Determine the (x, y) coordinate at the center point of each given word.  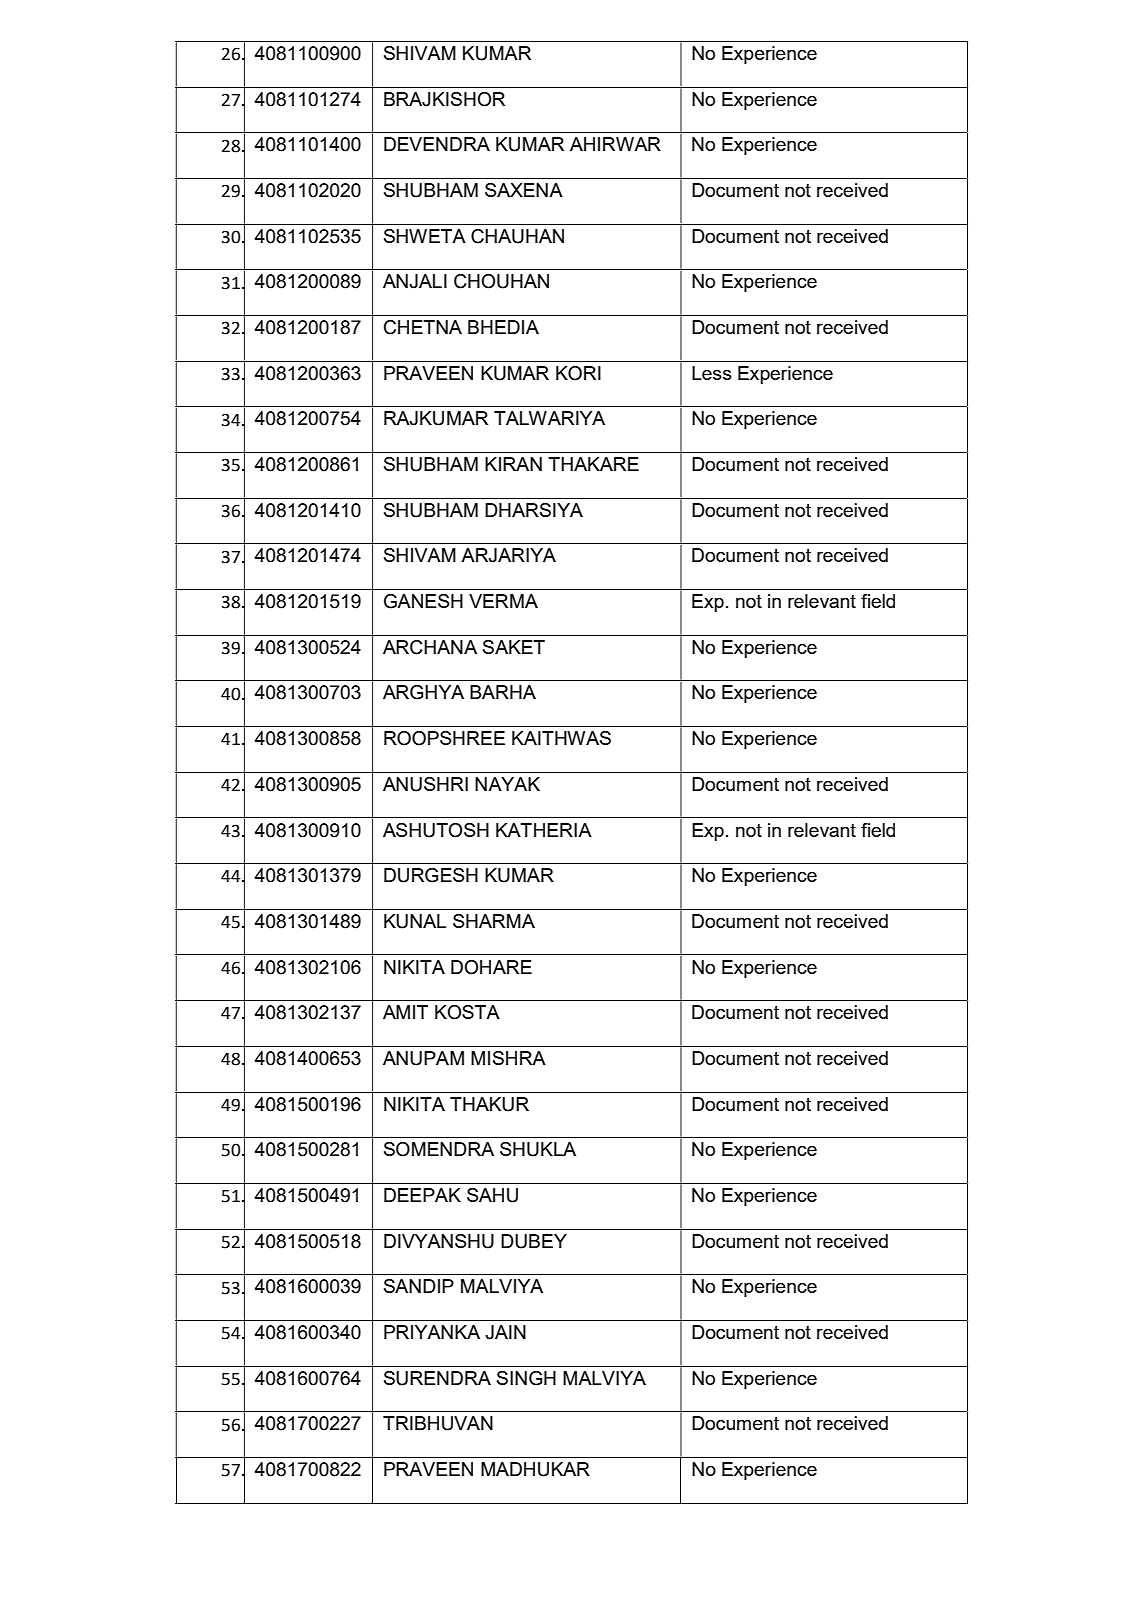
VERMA (503, 601)
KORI (578, 373)
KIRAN (513, 464)
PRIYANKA (432, 1332)
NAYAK (507, 784)
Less (712, 373)
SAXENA (524, 190)
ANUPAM (423, 1058)
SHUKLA (538, 1149)
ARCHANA (430, 647)
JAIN (505, 1332)
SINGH (526, 1378)
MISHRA (508, 1058)
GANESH (423, 601)
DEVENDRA (437, 144)
